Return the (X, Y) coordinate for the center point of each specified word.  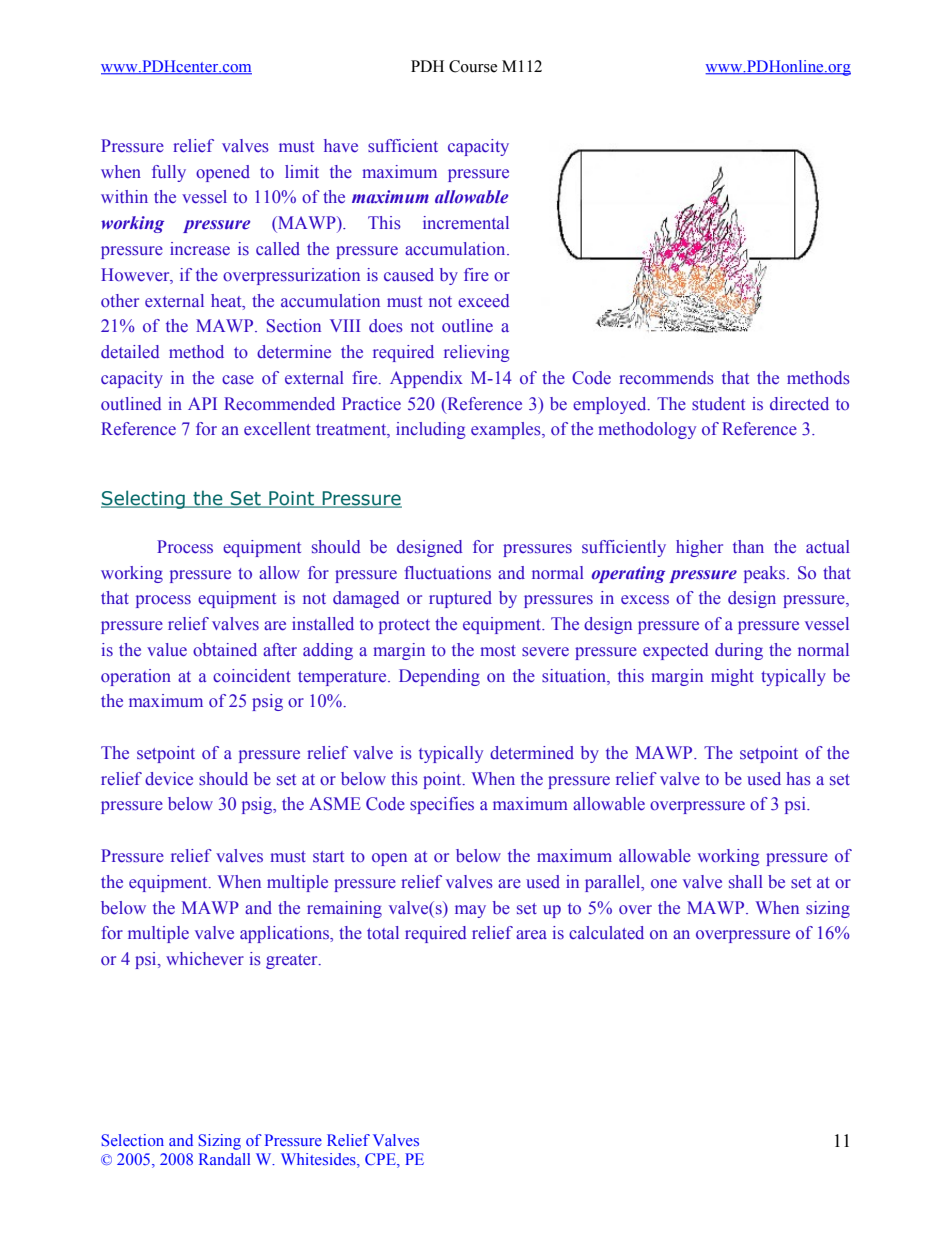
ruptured (460, 599)
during (739, 651)
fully (169, 173)
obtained (225, 650)
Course (473, 66)
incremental (466, 223)
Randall (224, 1159)
